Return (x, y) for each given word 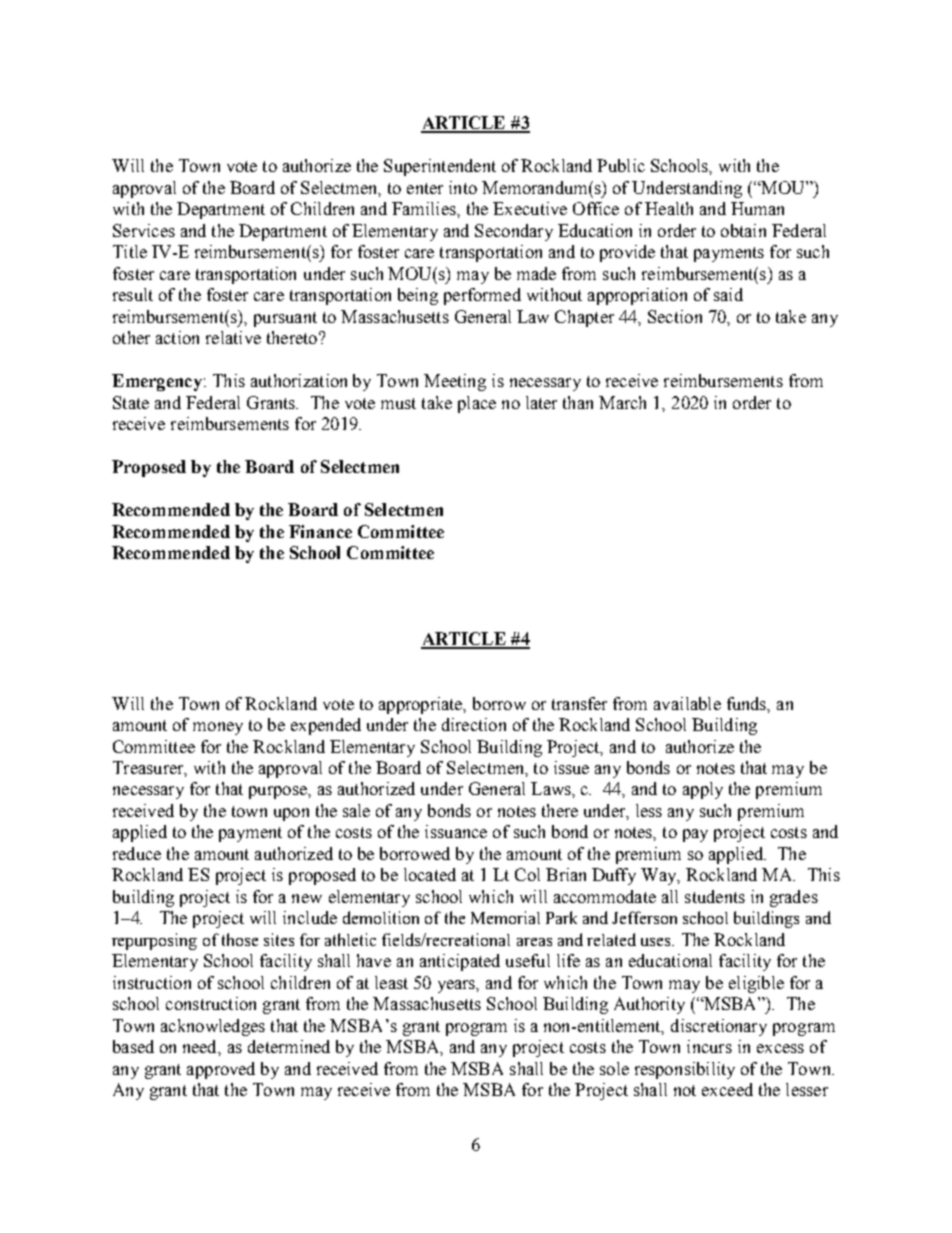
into (463, 187)
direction (474, 724)
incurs (709, 1046)
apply (703, 790)
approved (221, 1070)
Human (757, 208)
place (477, 404)
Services (144, 230)
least (391, 982)
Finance (320, 531)
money (218, 728)
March (622, 402)
